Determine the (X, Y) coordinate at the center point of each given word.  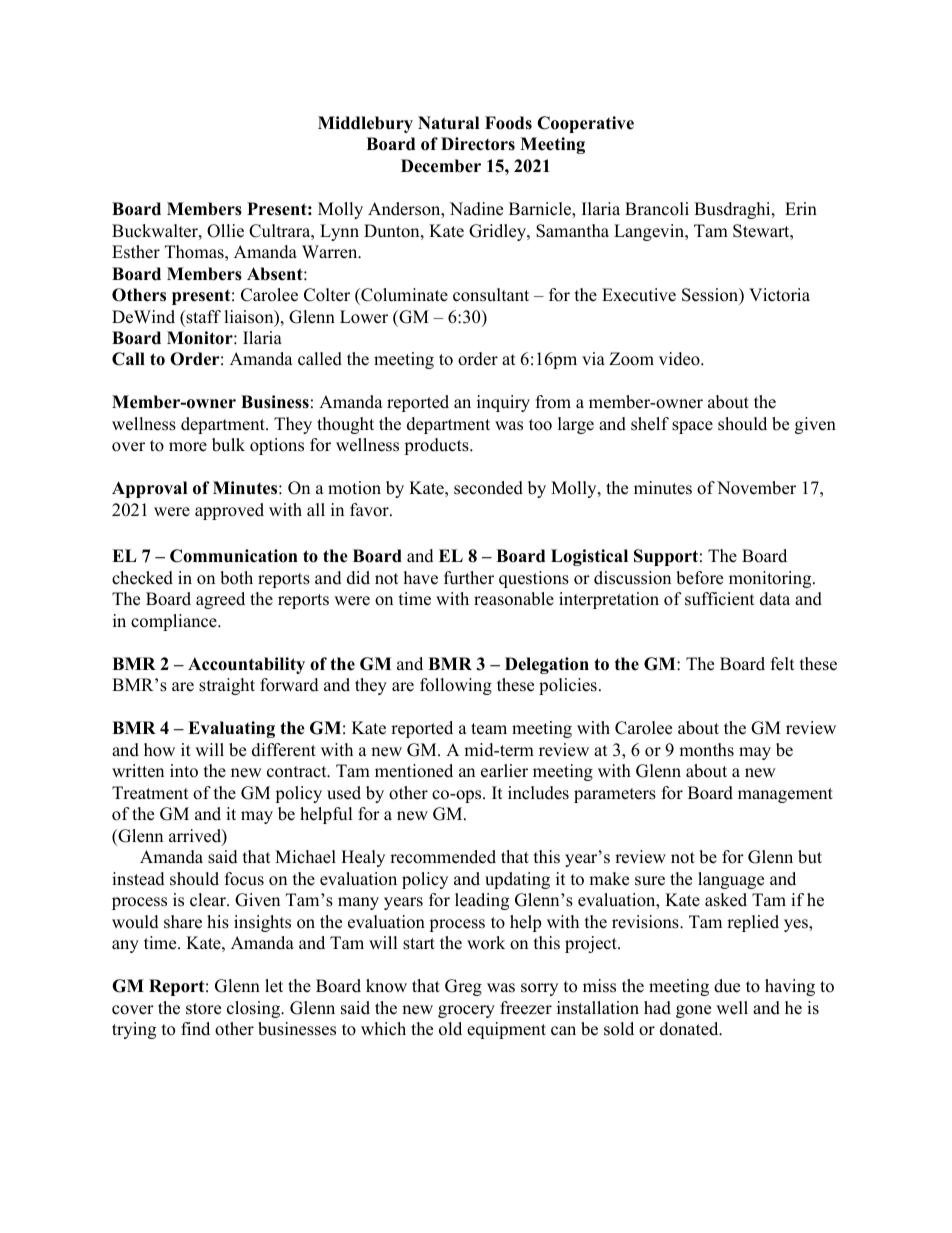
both (236, 578)
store (203, 1009)
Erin (801, 208)
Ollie (225, 231)
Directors (478, 144)
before (699, 578)
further (469, 578)
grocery (466, 1011)
